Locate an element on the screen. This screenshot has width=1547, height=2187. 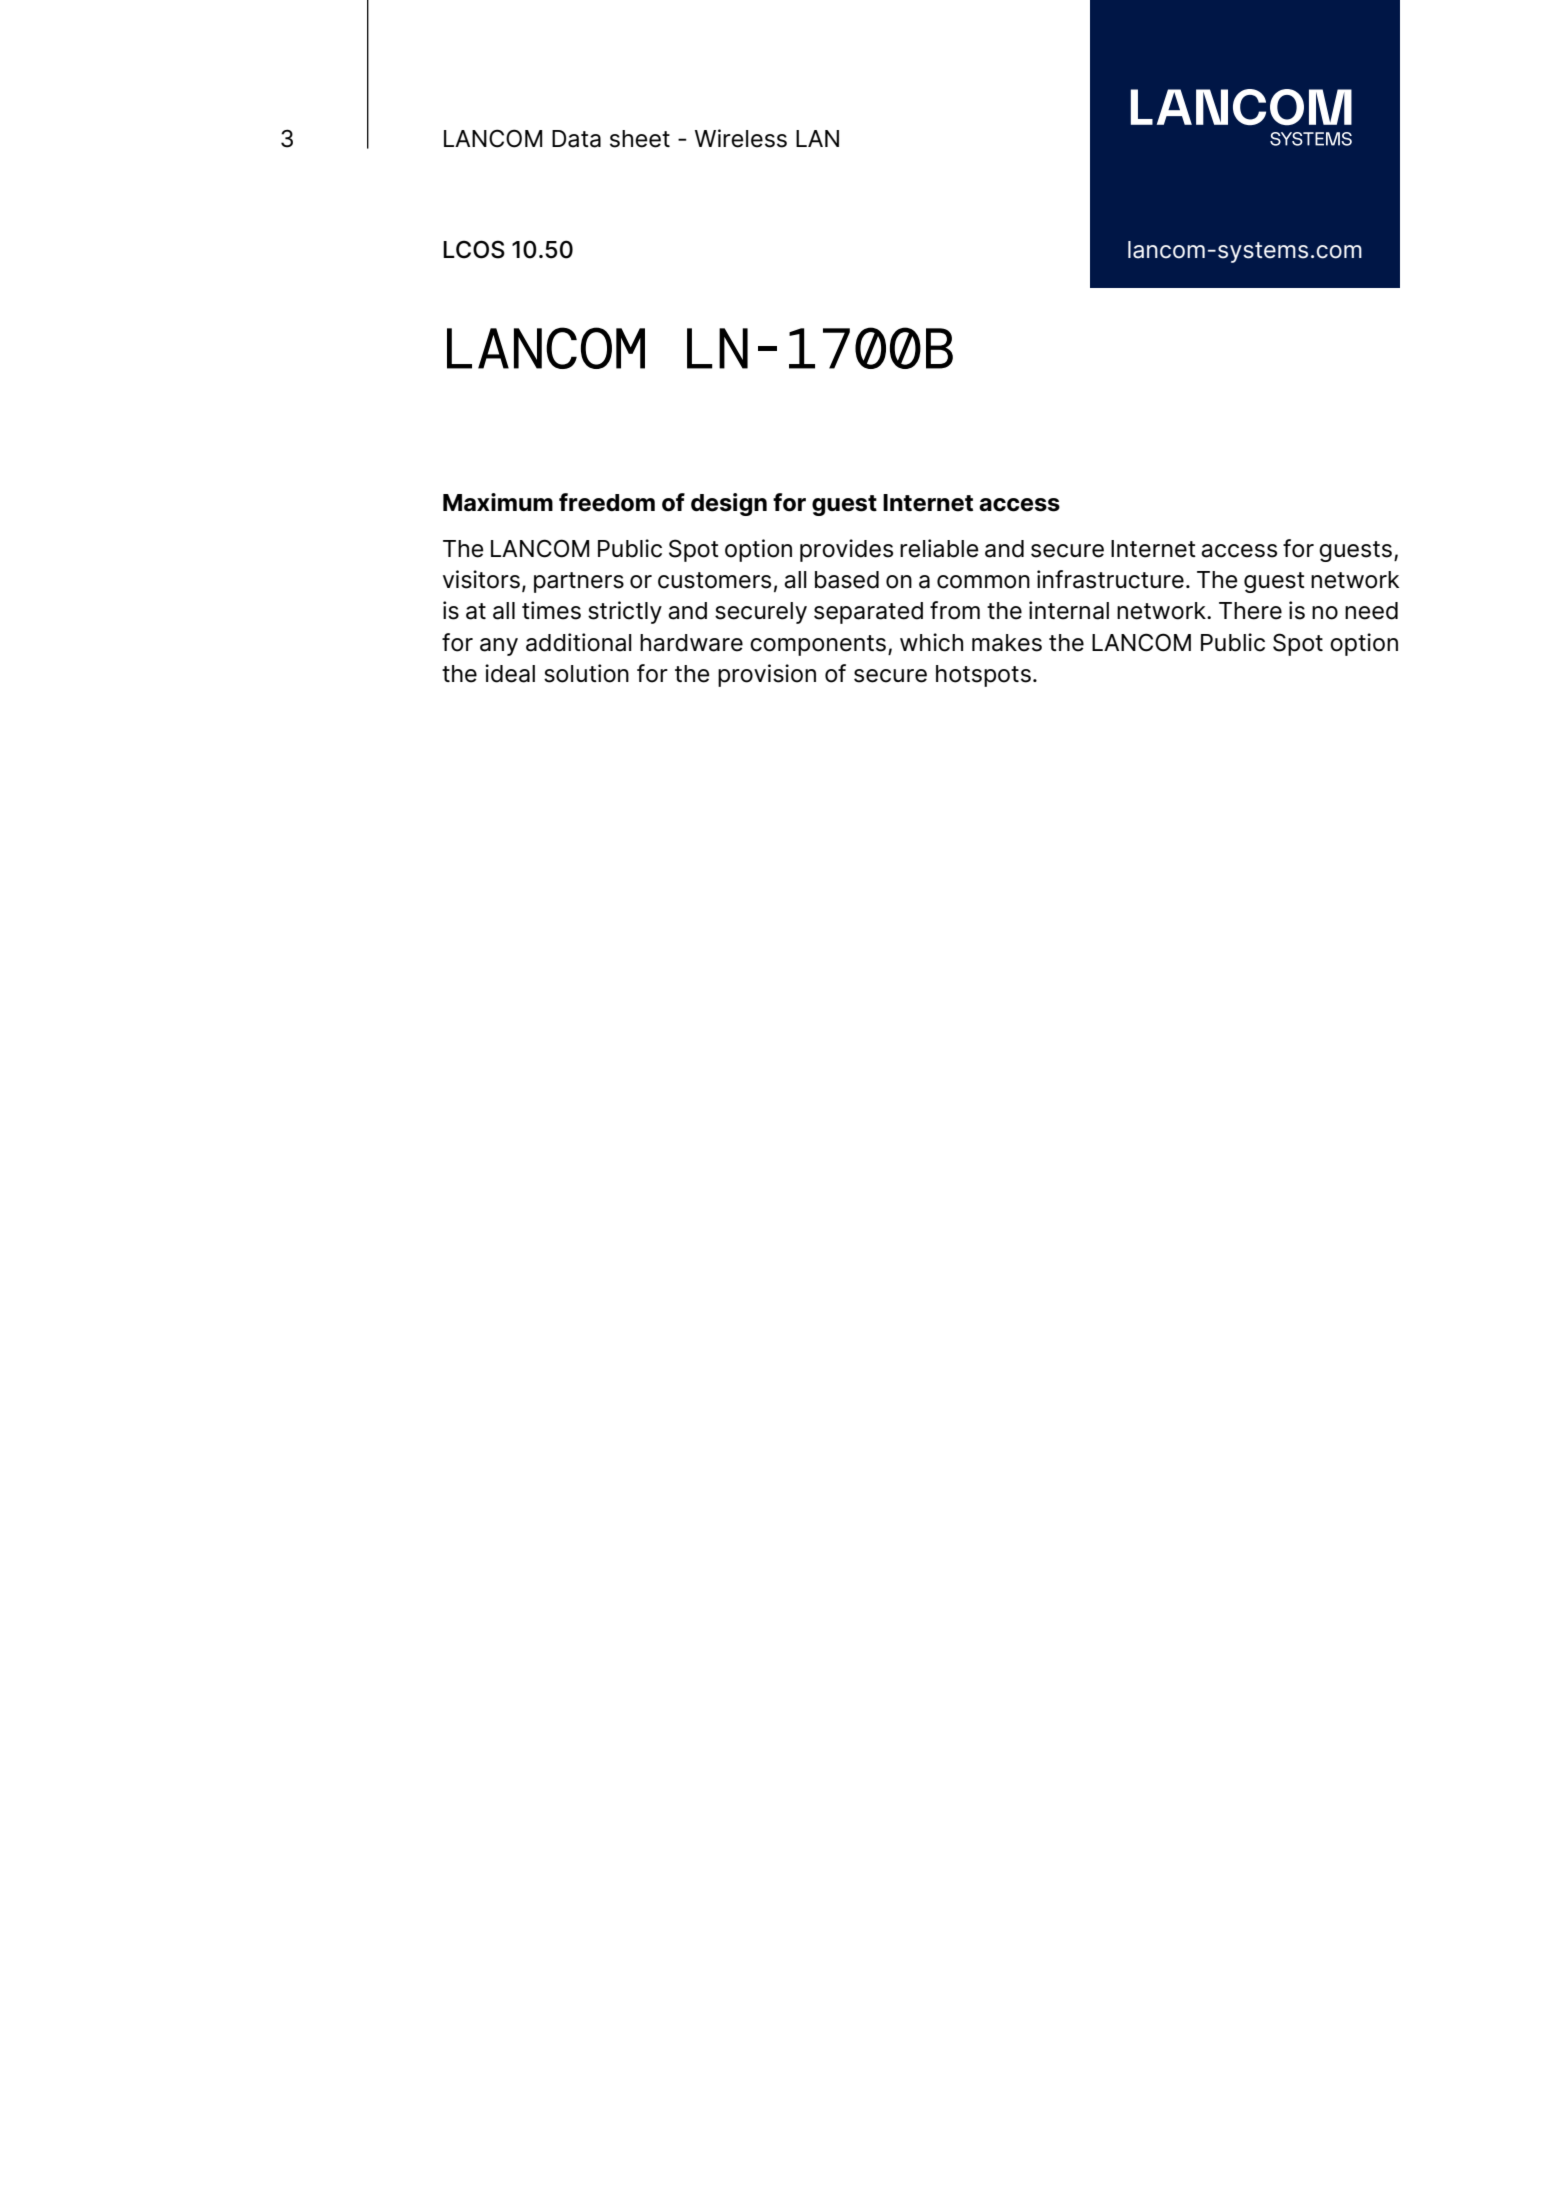
reliable is located at coordinates (939, 548).
